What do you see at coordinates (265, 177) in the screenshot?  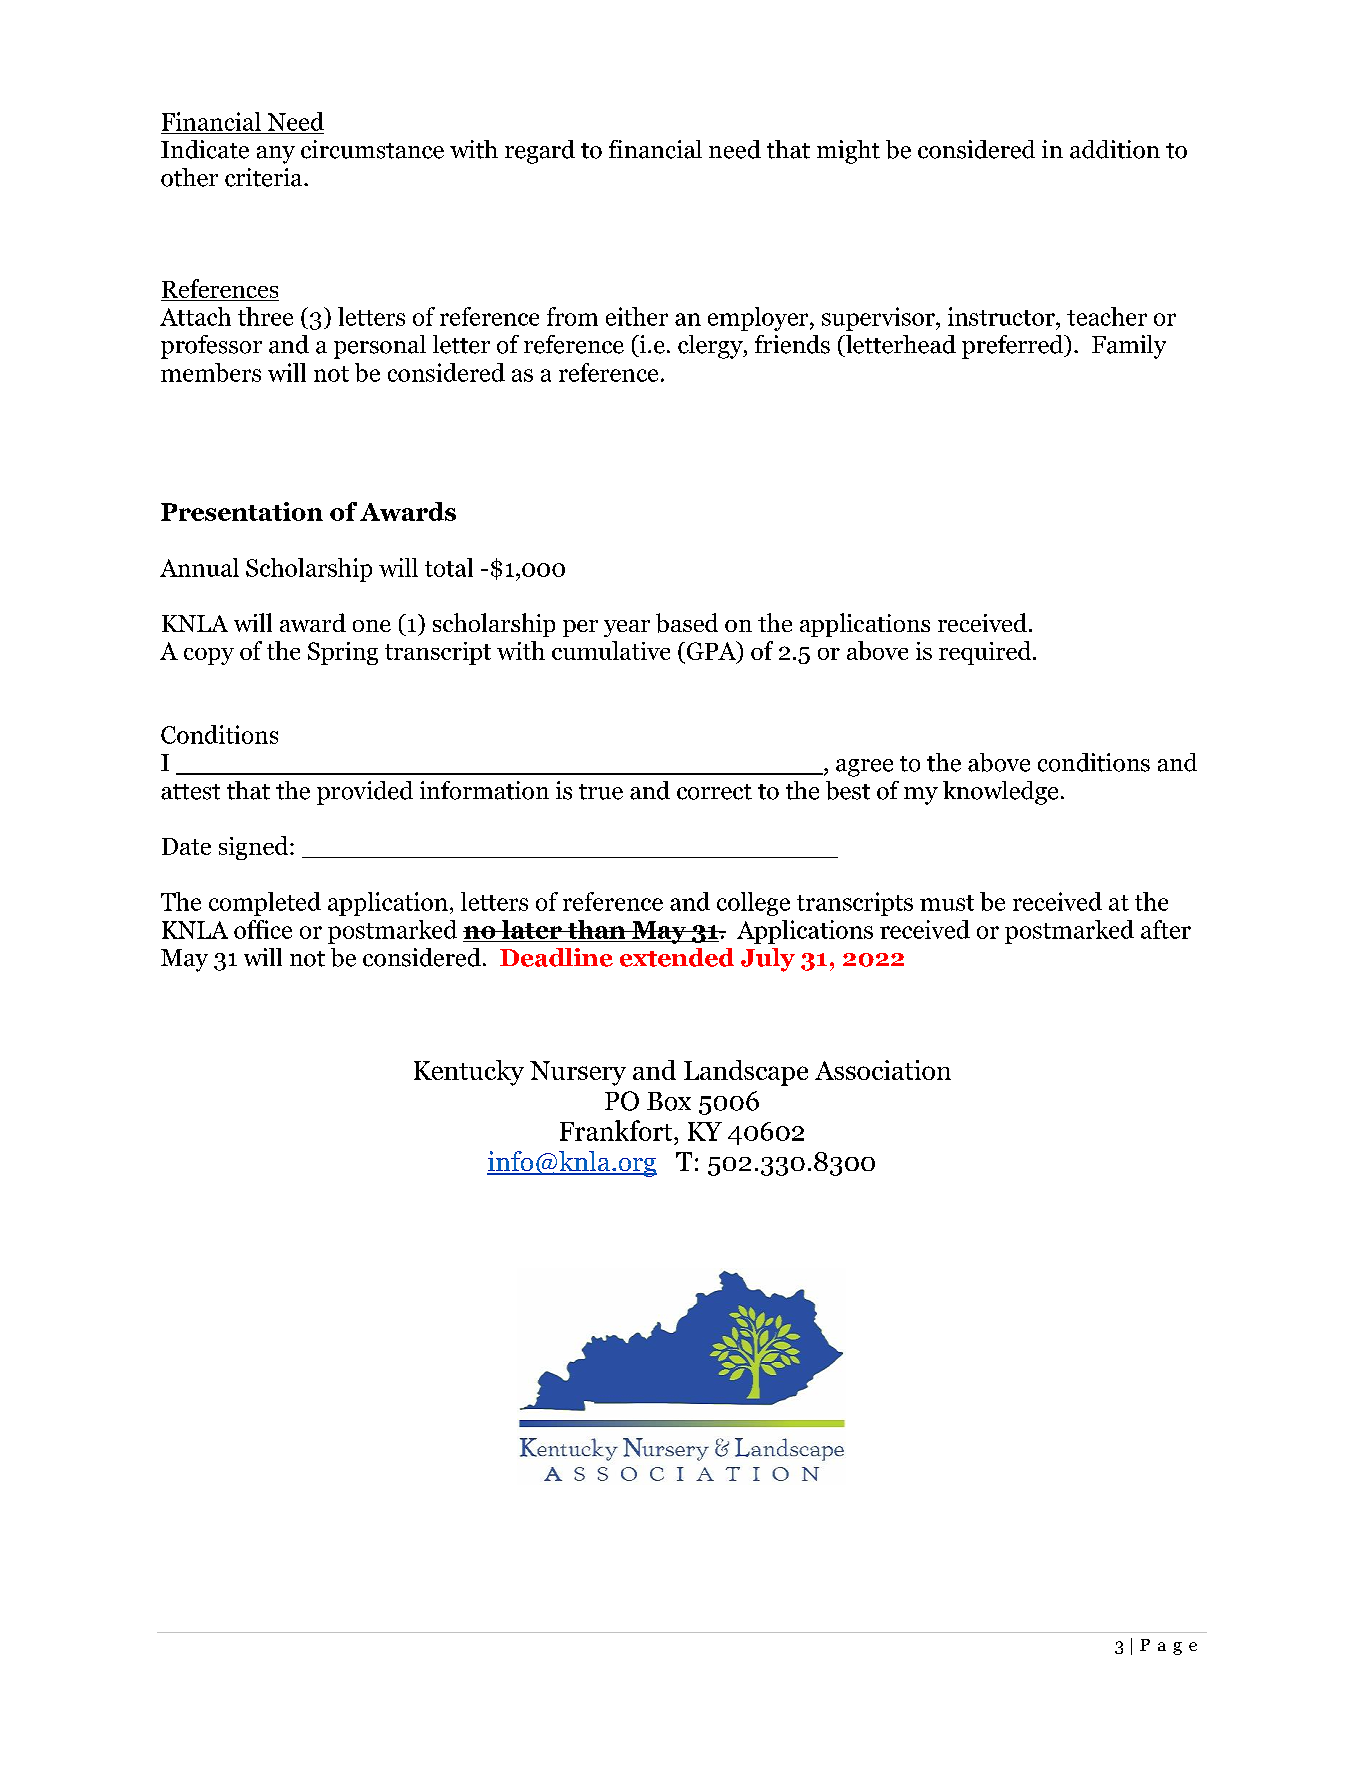 I see `criteria` at bounding box center [265, 177].
